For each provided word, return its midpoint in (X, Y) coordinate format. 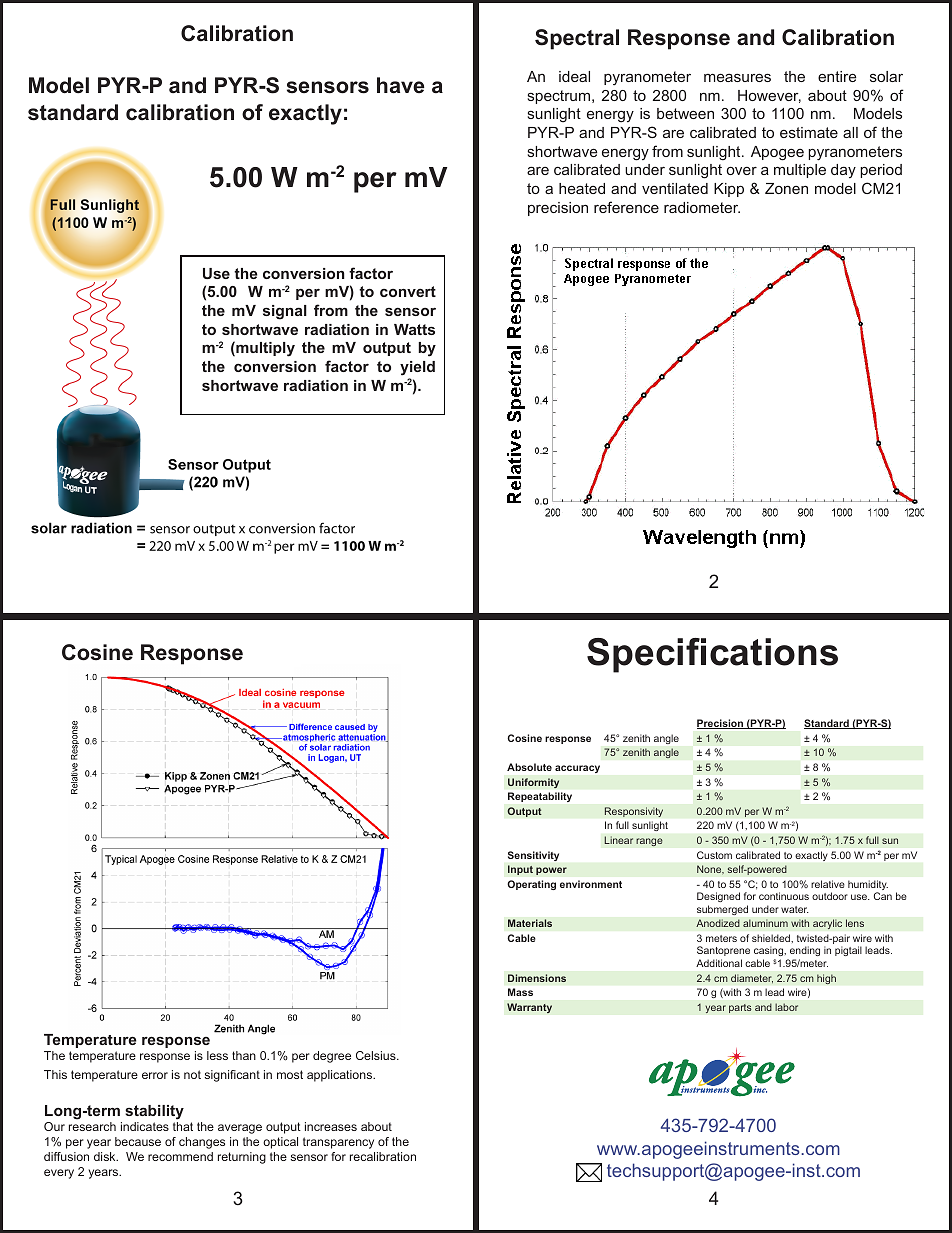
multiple (800, 171)
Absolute (529, 767)
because (138, 1141)
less (217, 1055)
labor (786, 1007)
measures (737, 77)
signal (285, 312)
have (401, 85)
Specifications (712, 655)
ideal (574, 76)
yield (417, 368)
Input (520, 870)
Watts (414, 329)
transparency (338, 1143)
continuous (784, 896)
